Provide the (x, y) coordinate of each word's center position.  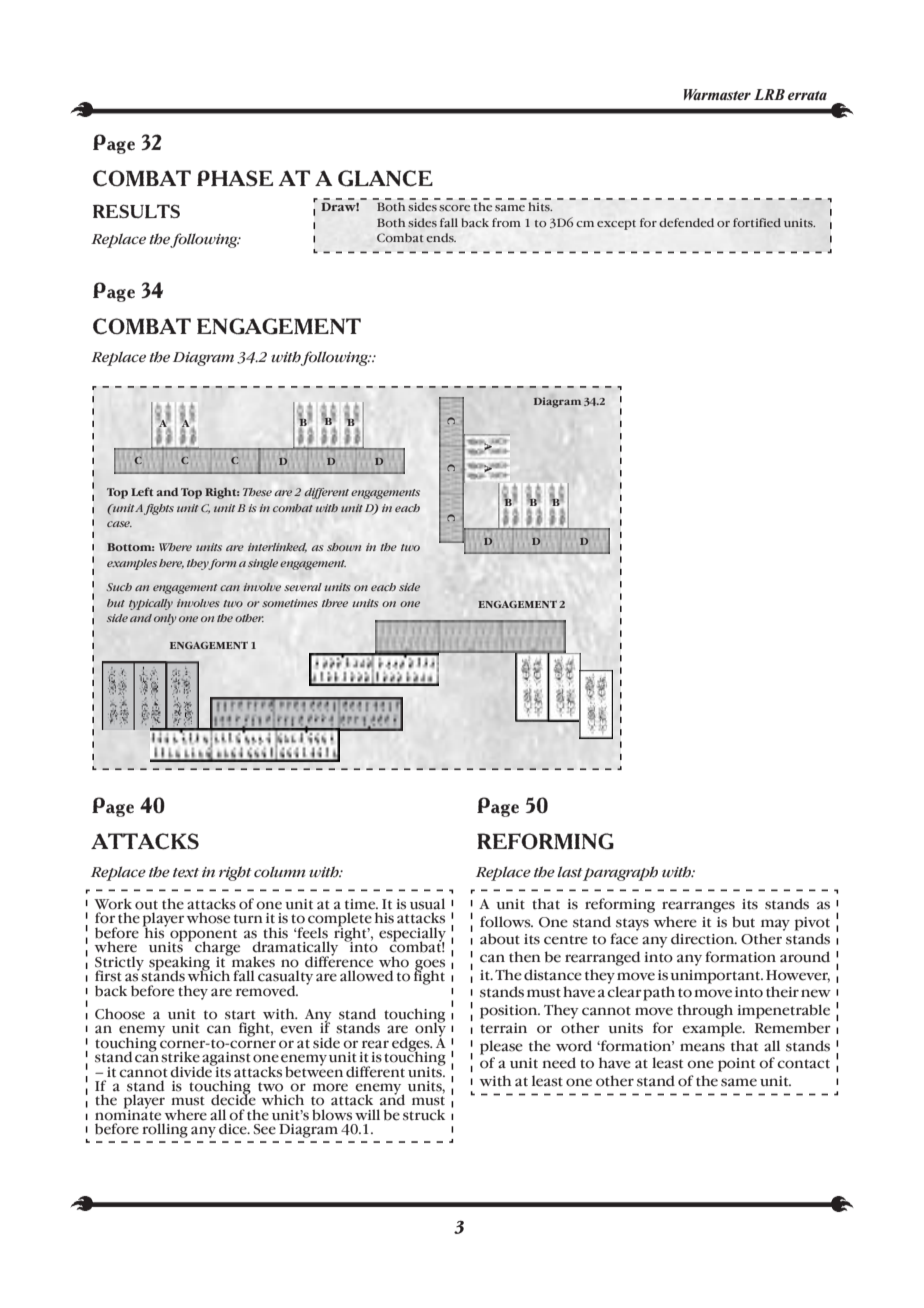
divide (192, 1070)
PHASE (235, 178)
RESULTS (136, 211)
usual (427, 904)
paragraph (620, 873)
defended (686, 222)
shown (344, 547)
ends (441, 237)
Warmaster (717, 94)
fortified (757, 222)
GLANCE (385, 178)
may (775, 925)
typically (151, 604)
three (335, 603)
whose (208, 918)
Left (142, 491)
